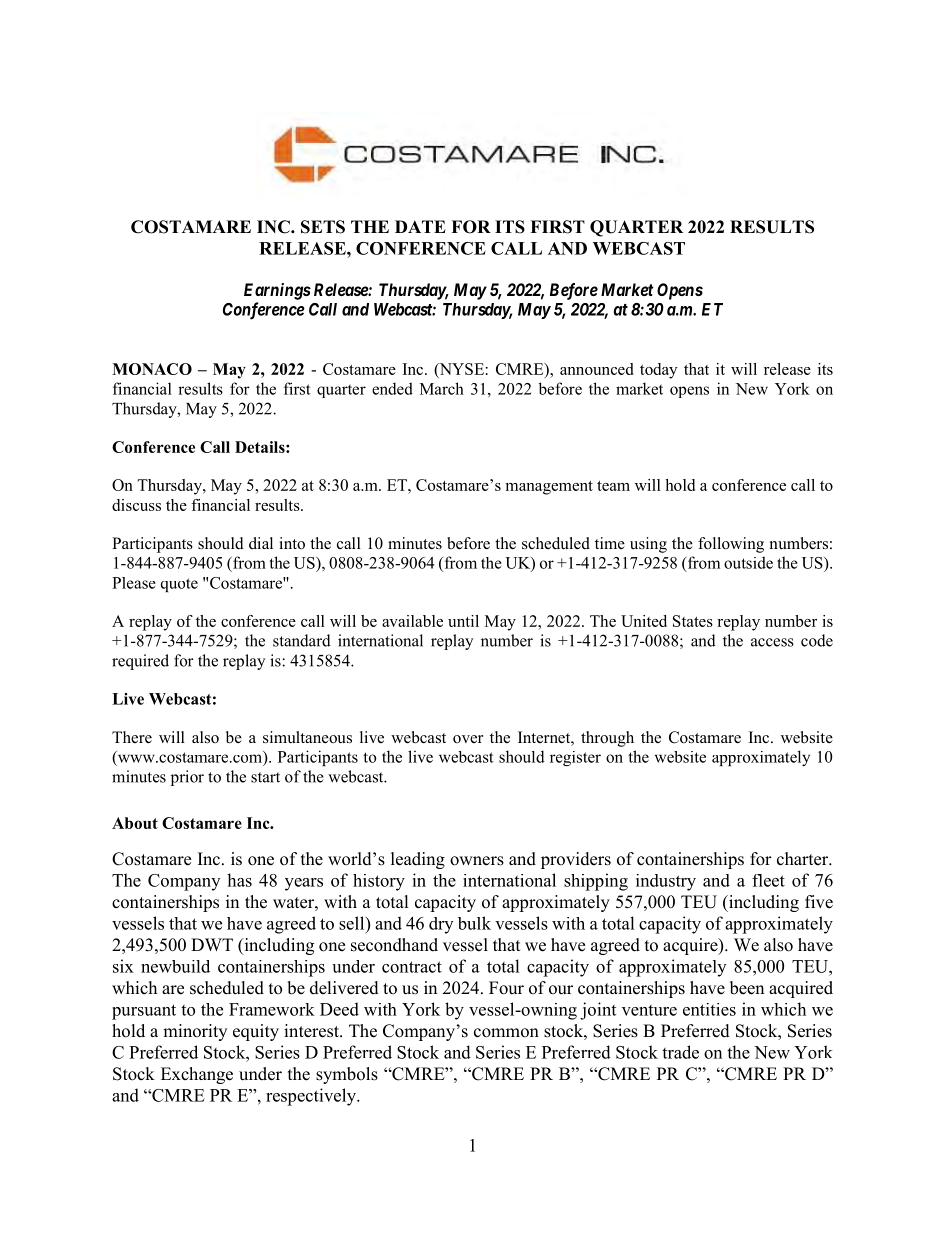  What do you see at coordinates (680, 1052) in the page?
I see `trade` at bounding box center [680, 1052].
